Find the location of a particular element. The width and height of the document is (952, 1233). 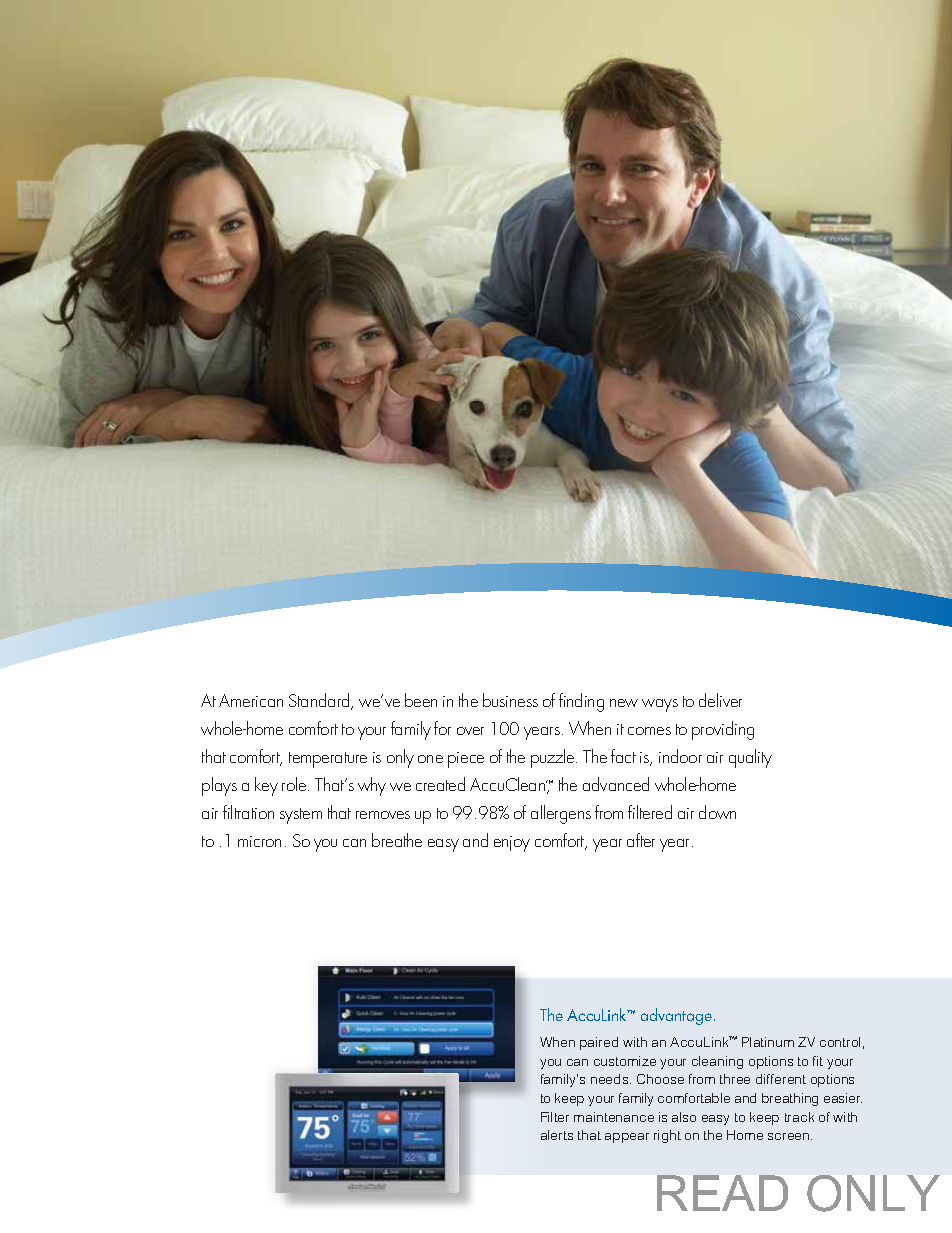

needs is located at coordinates (611, 1079).
